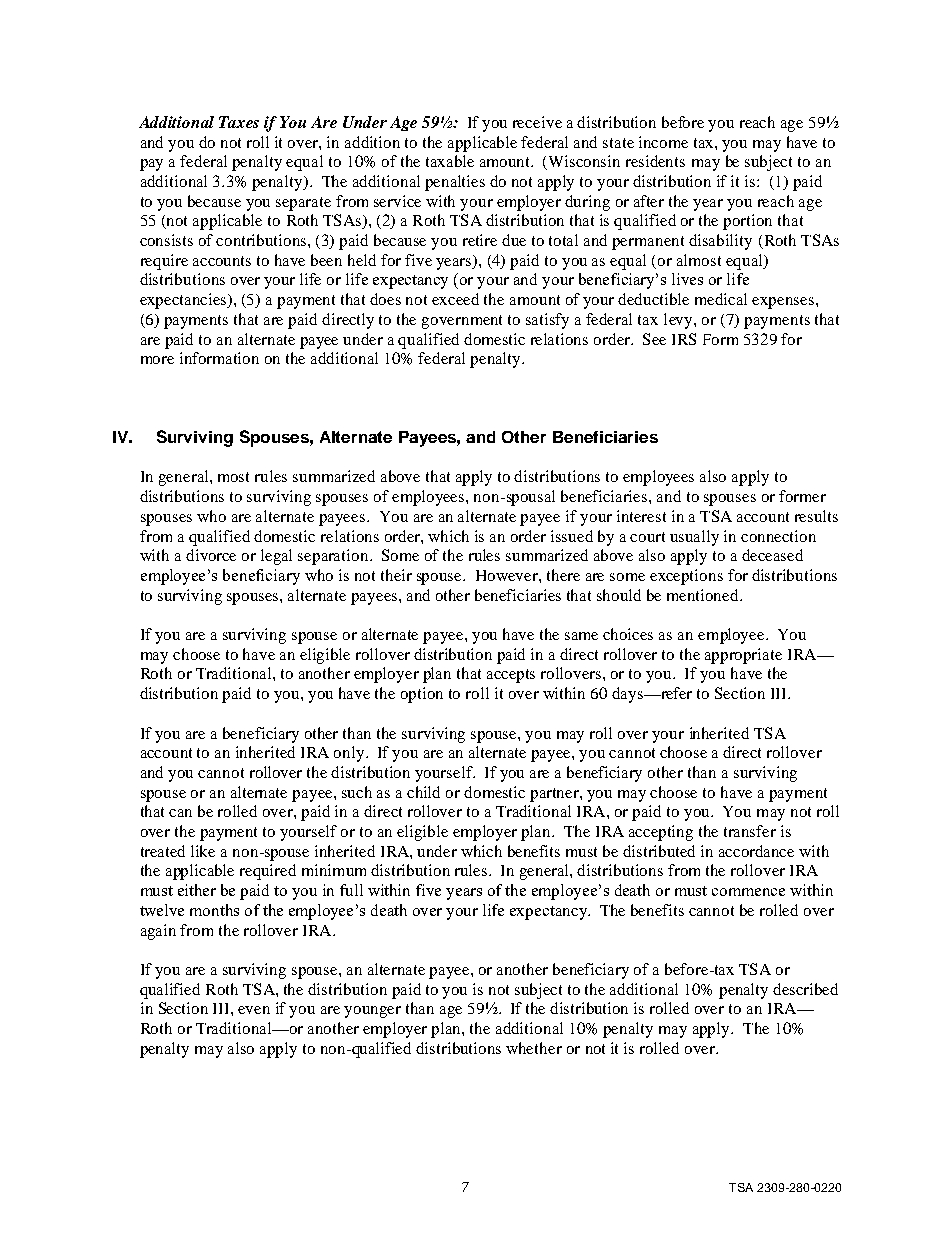 The height and width of the image is (1233, 952). What do you see at coordinates (511, 676) in the image?
I see `accepts` at bounding box center [511, 676].
